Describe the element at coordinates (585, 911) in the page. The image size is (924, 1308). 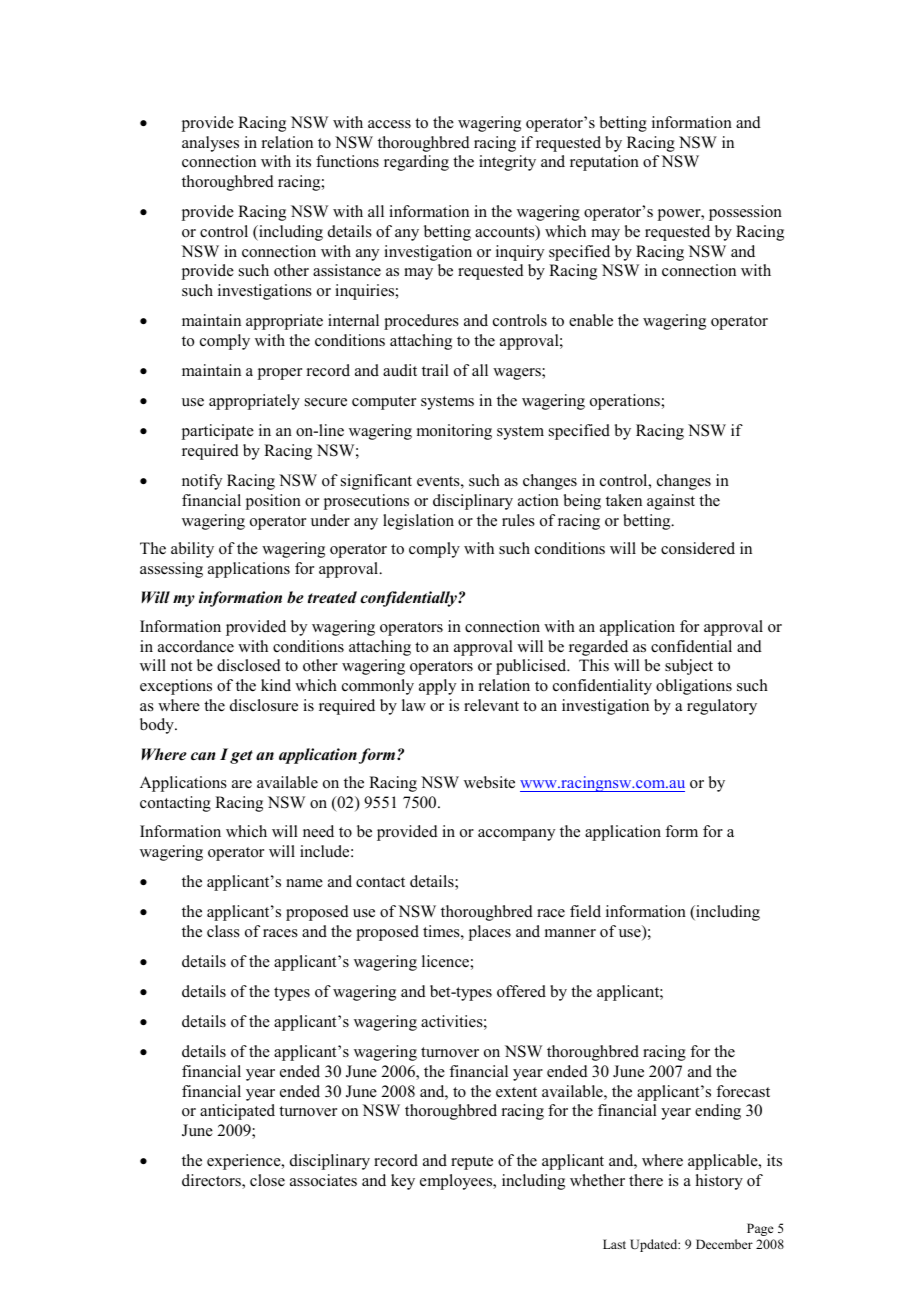
I see `field` at that location.
